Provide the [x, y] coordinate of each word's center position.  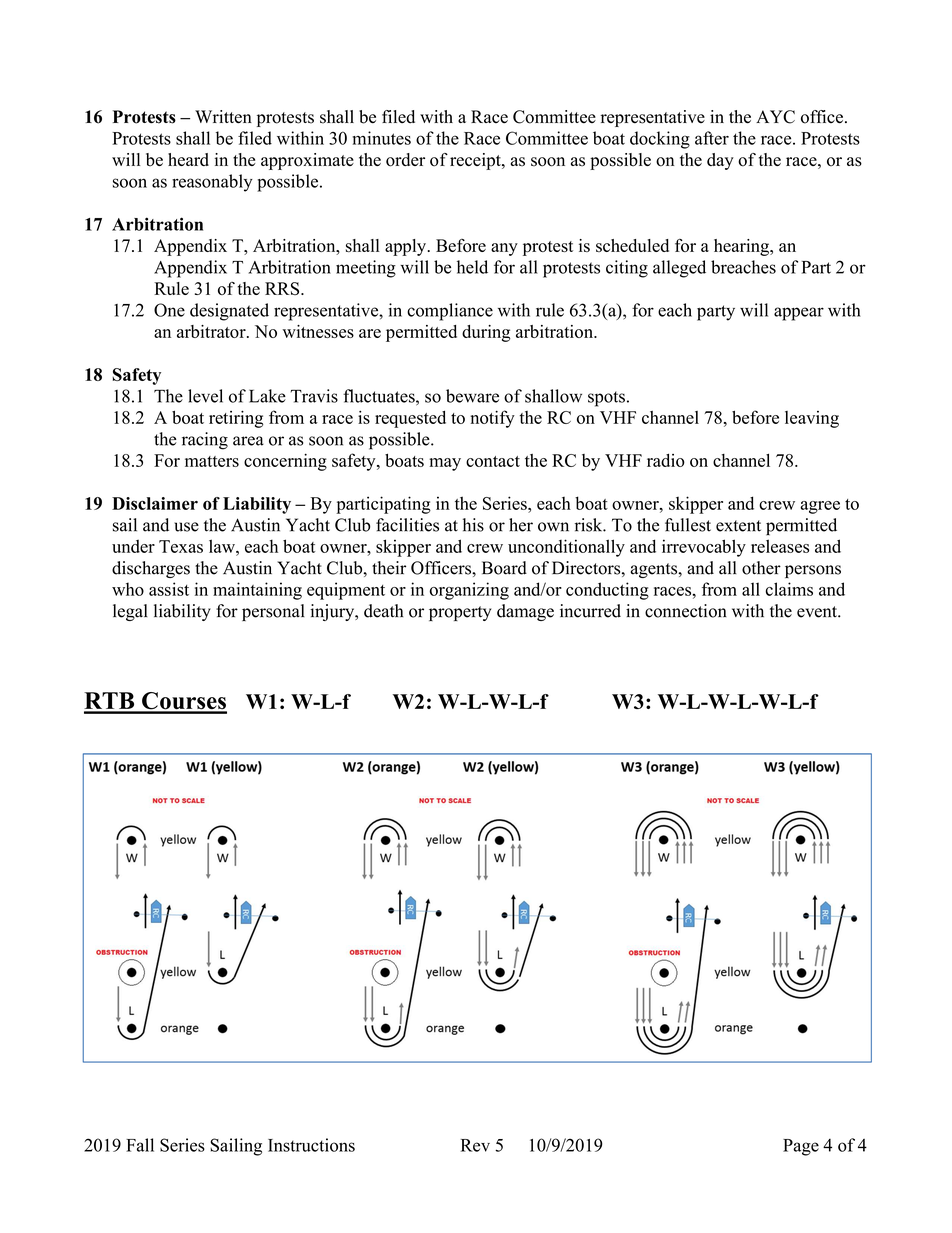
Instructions [311, 1145]
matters [212, 461]
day [720, 161]
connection [686, 611]
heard [188, 159]
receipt [476, 161]
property [460, 613]
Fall [140, 1145]
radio [666, 460]
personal [273, 612]
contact [493, 461]
